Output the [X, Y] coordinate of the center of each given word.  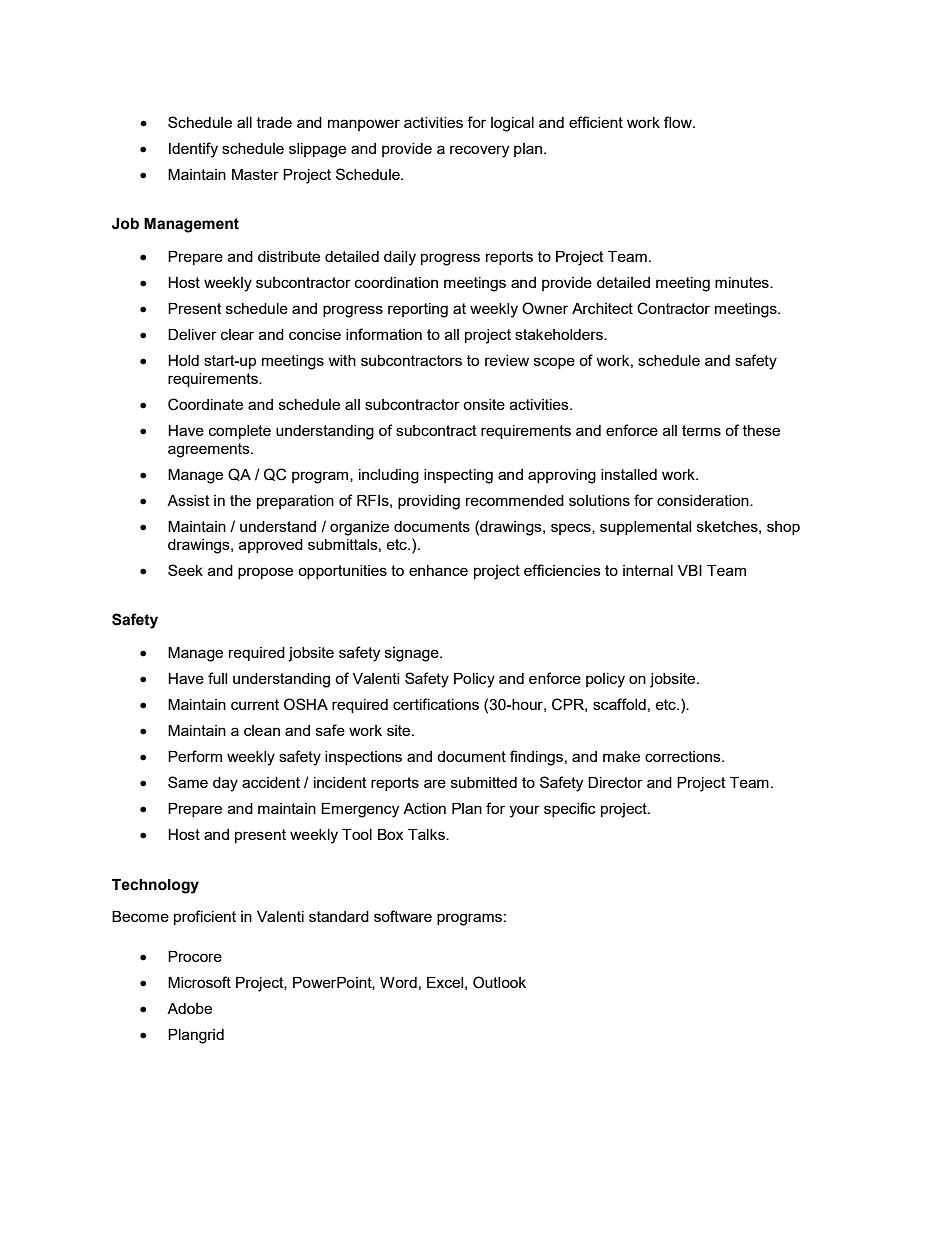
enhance [438, 570]
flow [679, 122]
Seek [185, 570]
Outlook [499, 982]
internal [648, 570]
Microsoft [199, 982]
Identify [193, 150]
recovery [479, 151]
